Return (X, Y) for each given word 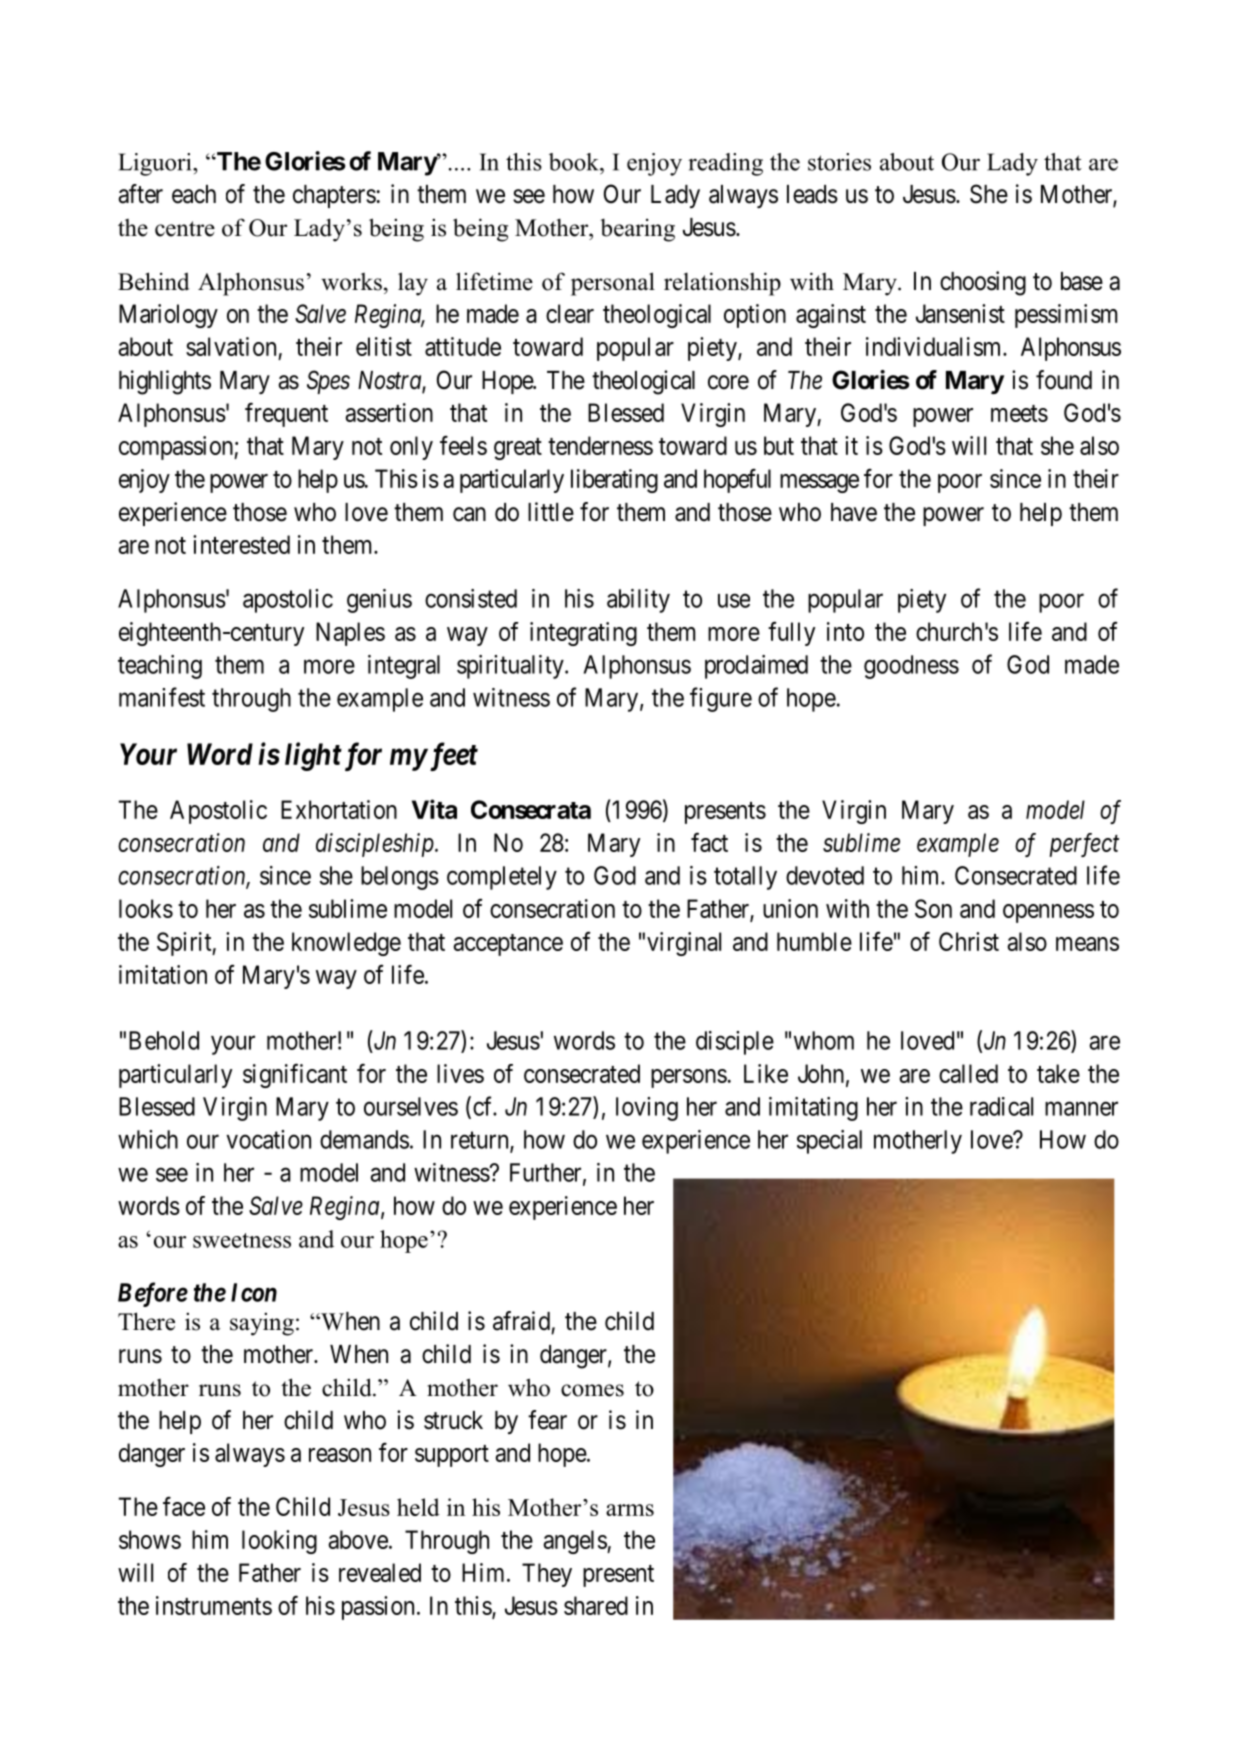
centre (185, 229)
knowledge (346, 944)
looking (279, 1542)
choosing (983, 283)
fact (709, 842)
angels (575, 1542)
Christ (969, 941)
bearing (637, 230)
